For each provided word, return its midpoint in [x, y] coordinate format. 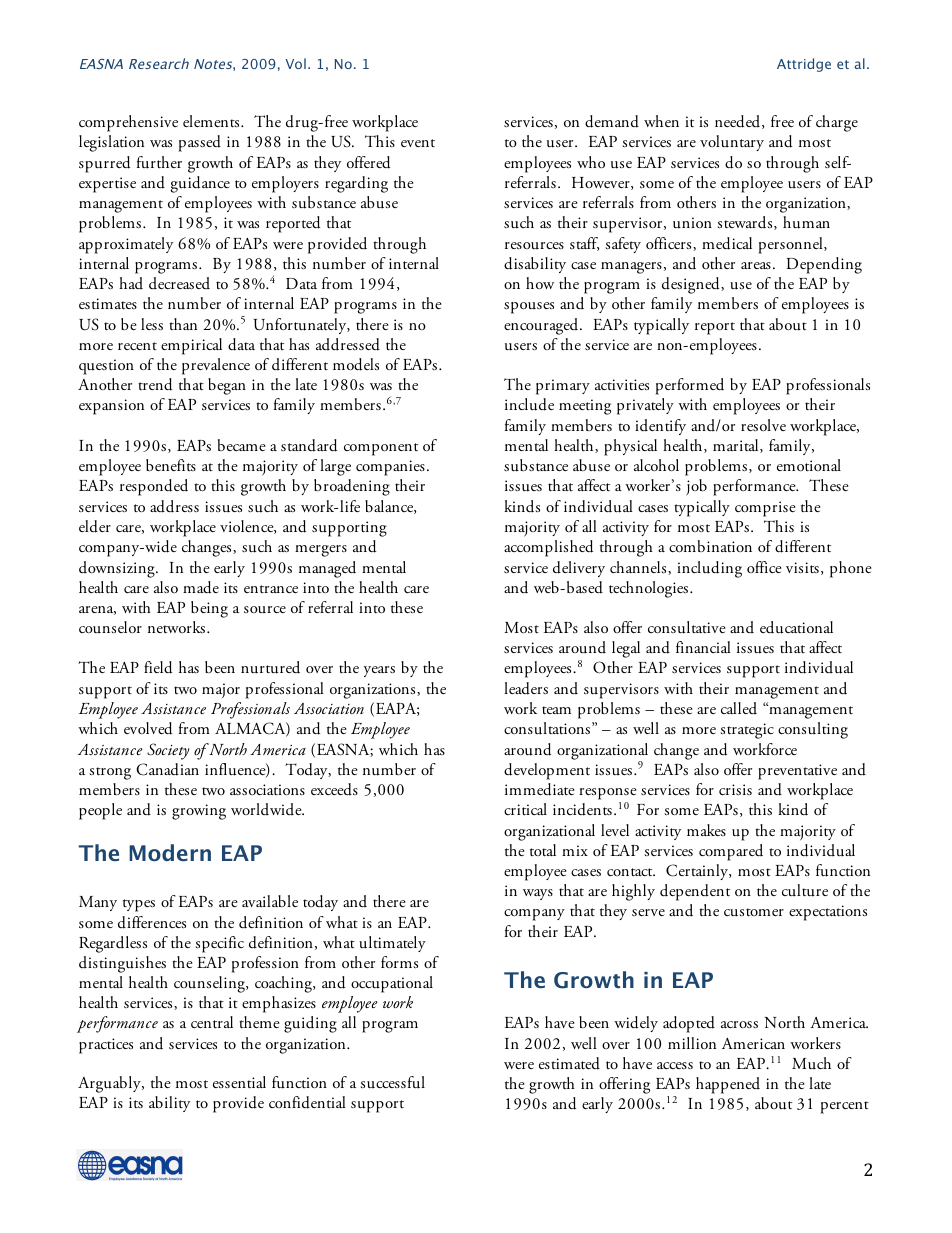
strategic [747, 731]
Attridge [804, 65]
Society [168, 751]
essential [239, 1082]
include [529, 404]
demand [612, 121]
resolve [763, 425]
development [547, 771]
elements [212, 121]
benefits [171, 465]
